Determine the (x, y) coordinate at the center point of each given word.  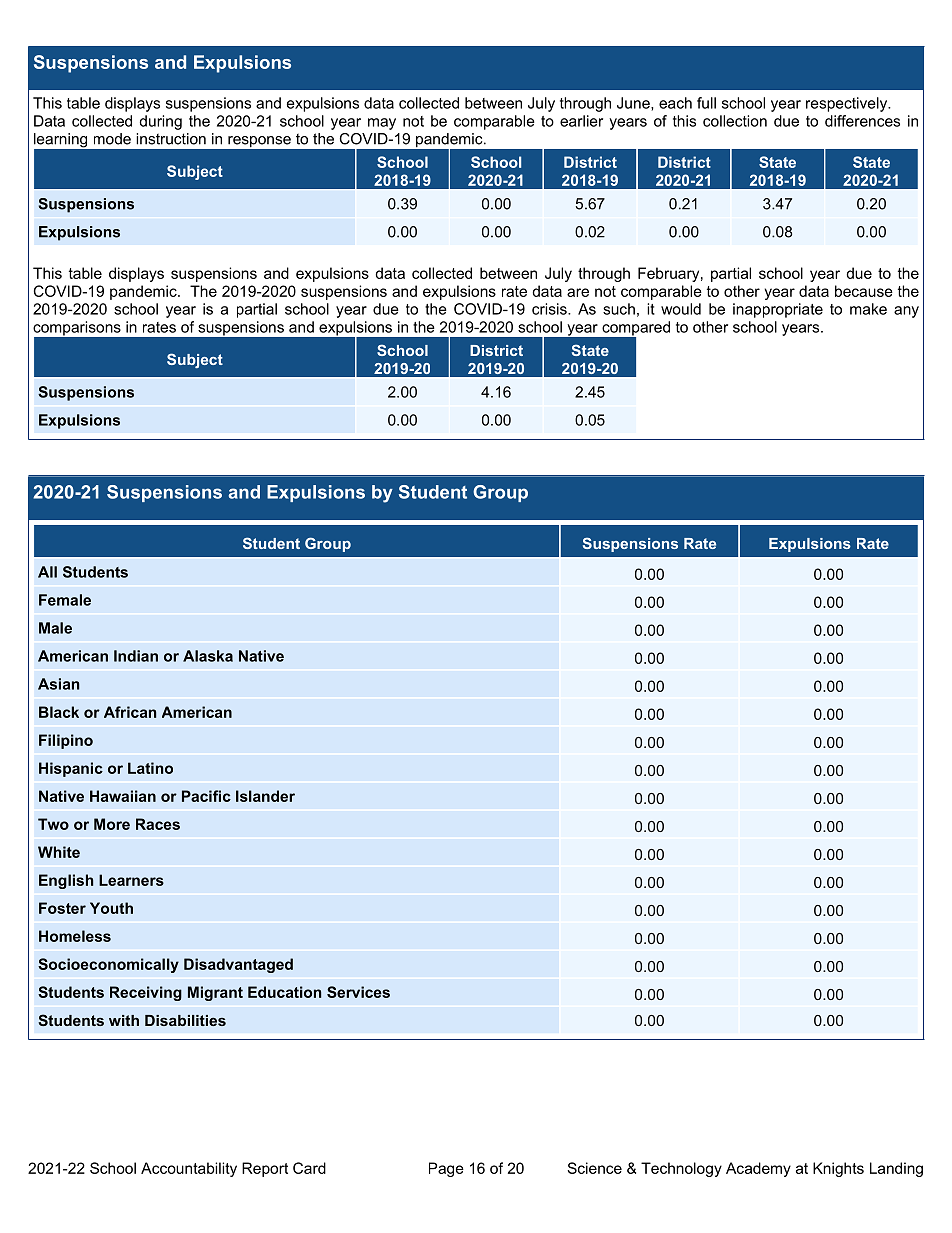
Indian (136, 656)
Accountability (189, 1169)
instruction (171, 139)
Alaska (208, 656)
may (382, 124)
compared (635, 329)
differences (862, 121)
